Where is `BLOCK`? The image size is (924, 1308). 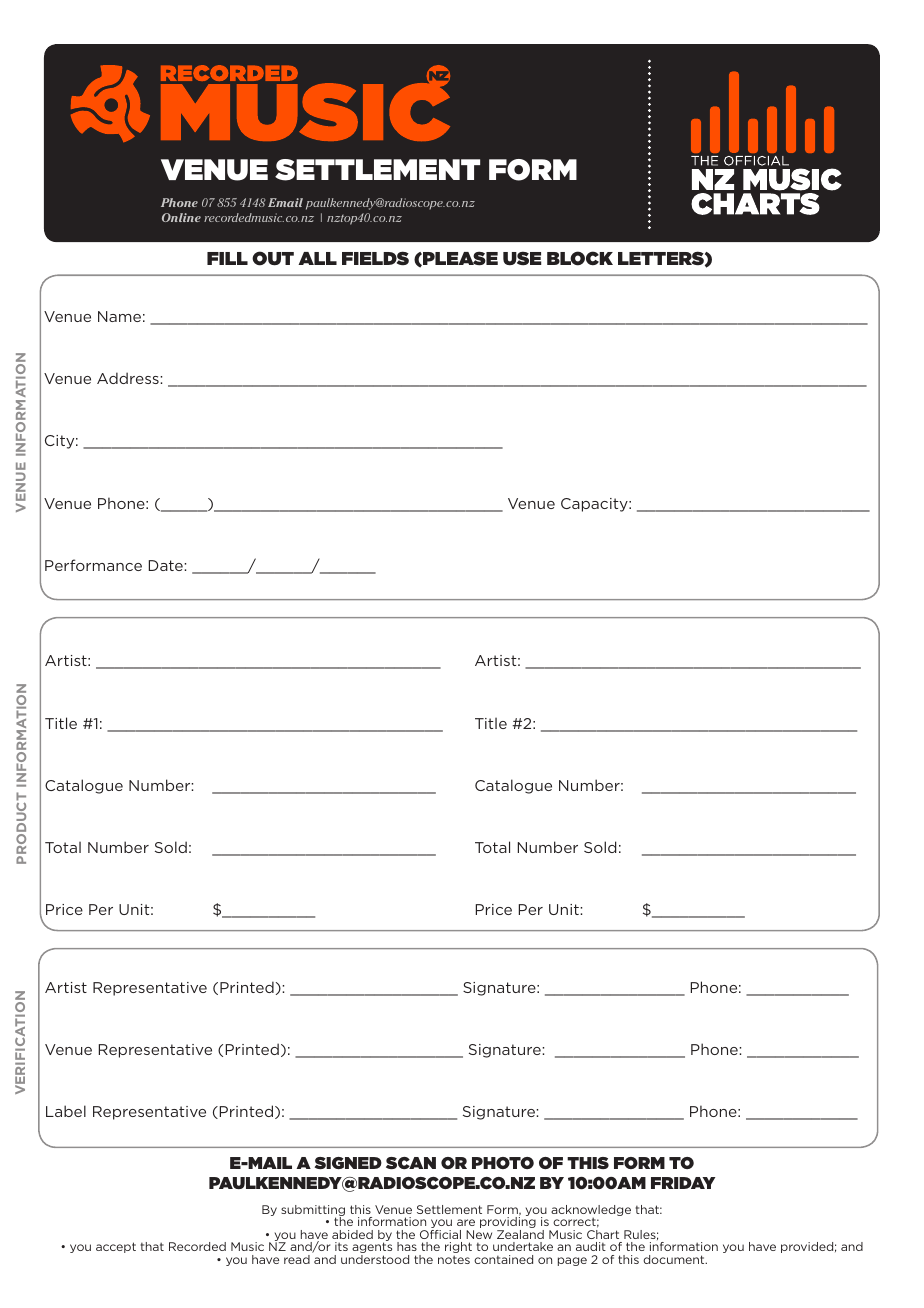
BLOCK is located at coordinates (580, 258).
